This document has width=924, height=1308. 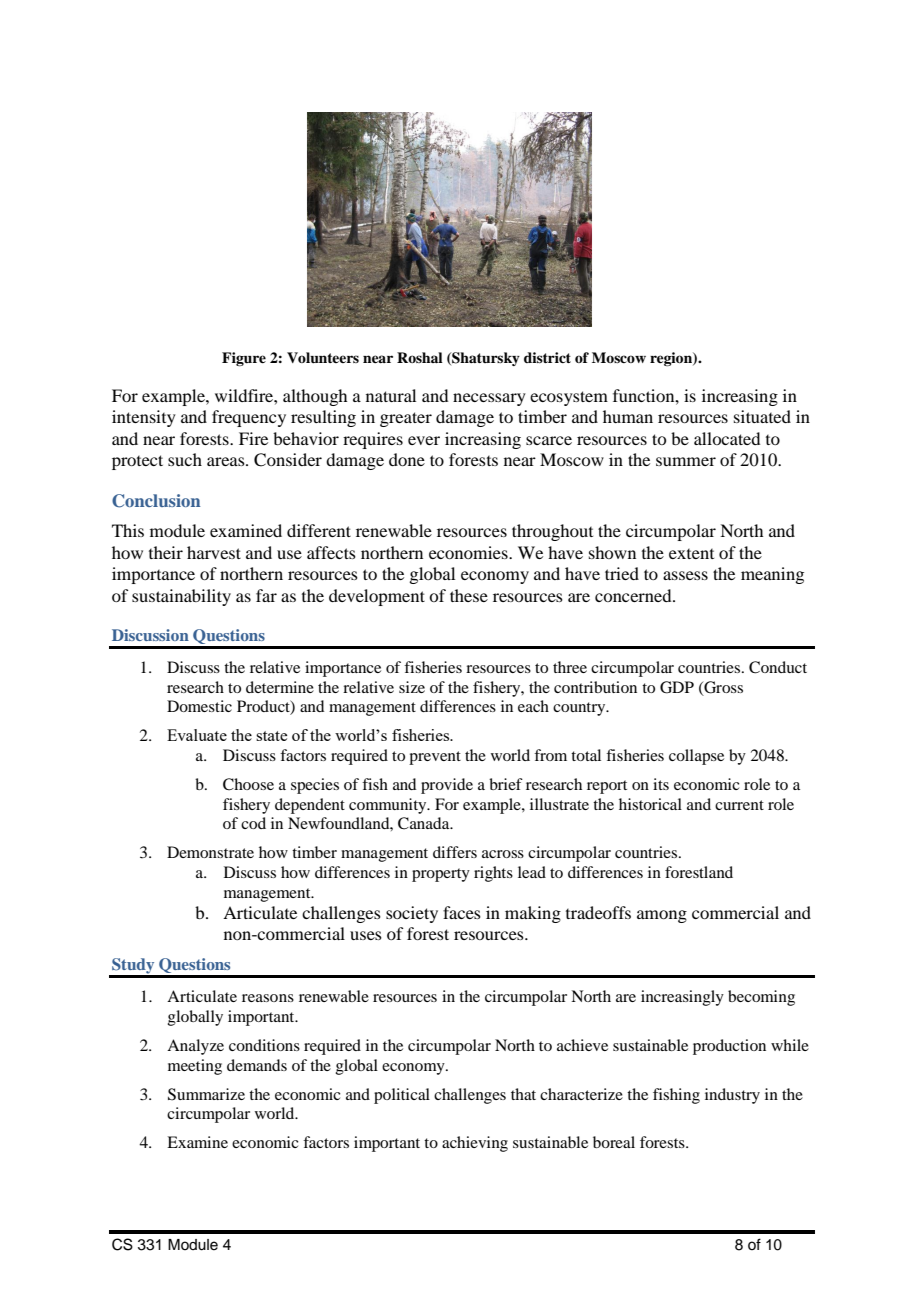 I want to click on situated, so click(x=762, y=416).
